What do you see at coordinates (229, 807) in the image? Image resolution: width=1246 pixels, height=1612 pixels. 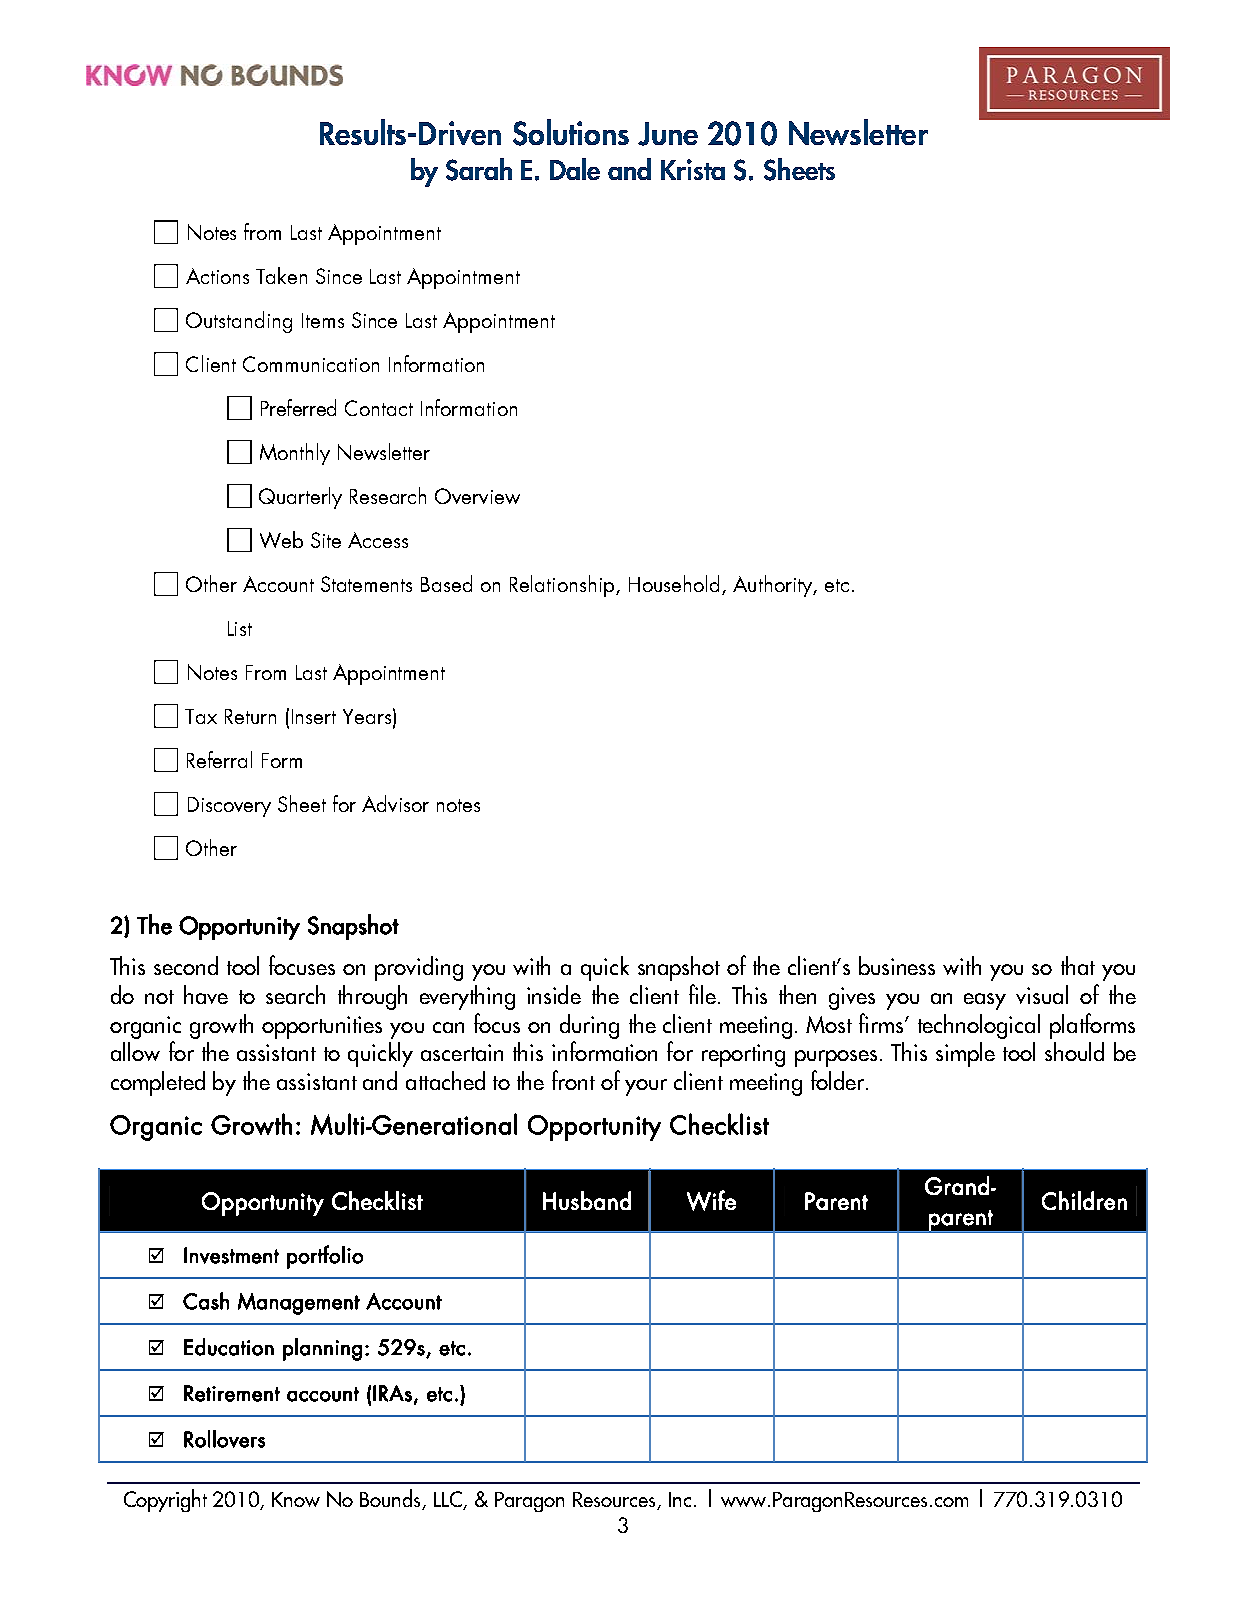 I see `Discovery` at bounding box center [229, 807].
